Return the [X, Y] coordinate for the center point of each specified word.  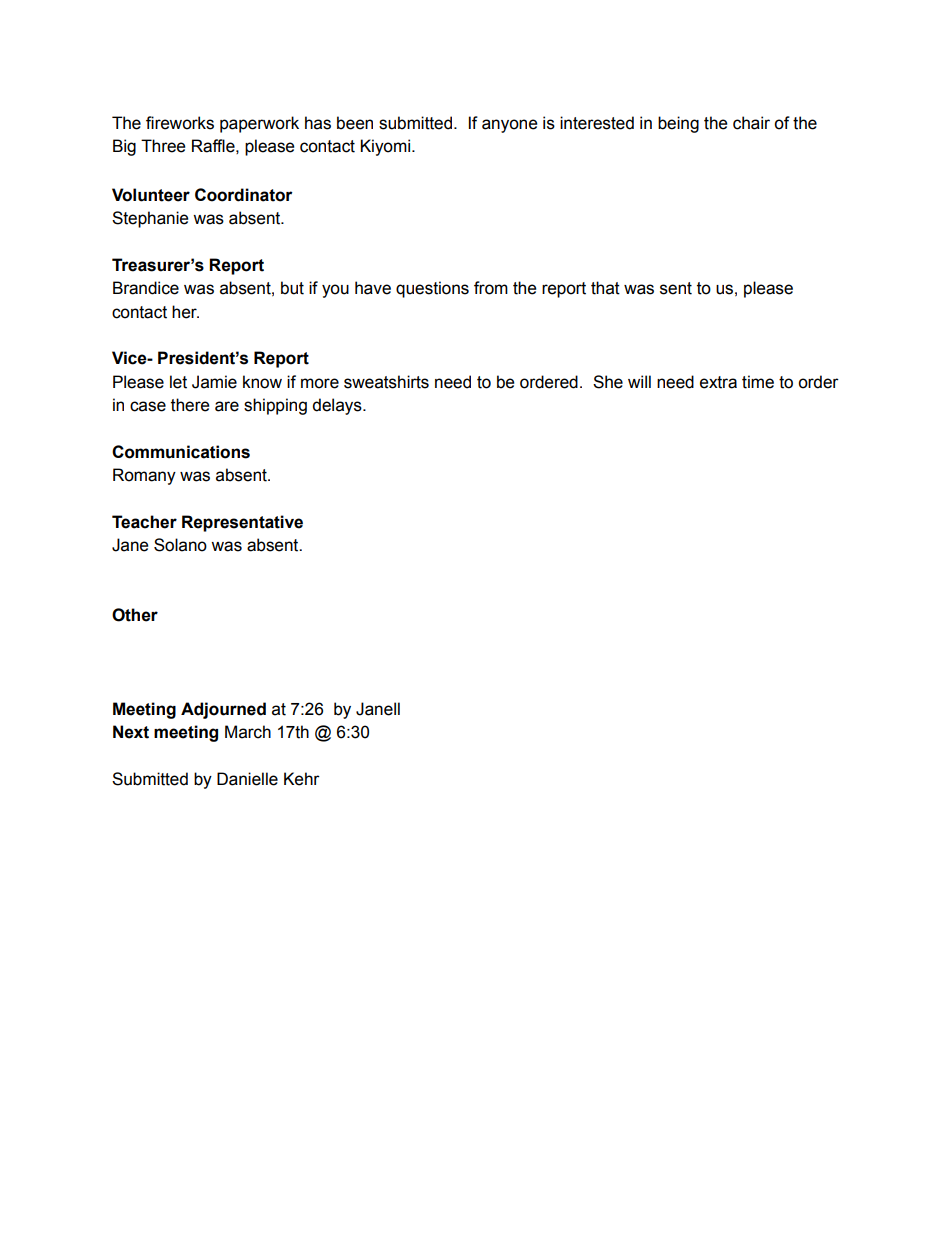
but [292, 288]
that [605, 288]
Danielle [247, 779]
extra [718, 382]
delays [338, 406]
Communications [181, 452]
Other [135, 615]
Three [163, 146]
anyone [509, 126]
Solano [180, 545]
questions [432, 289]
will [639, 381]
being [678, 124]
